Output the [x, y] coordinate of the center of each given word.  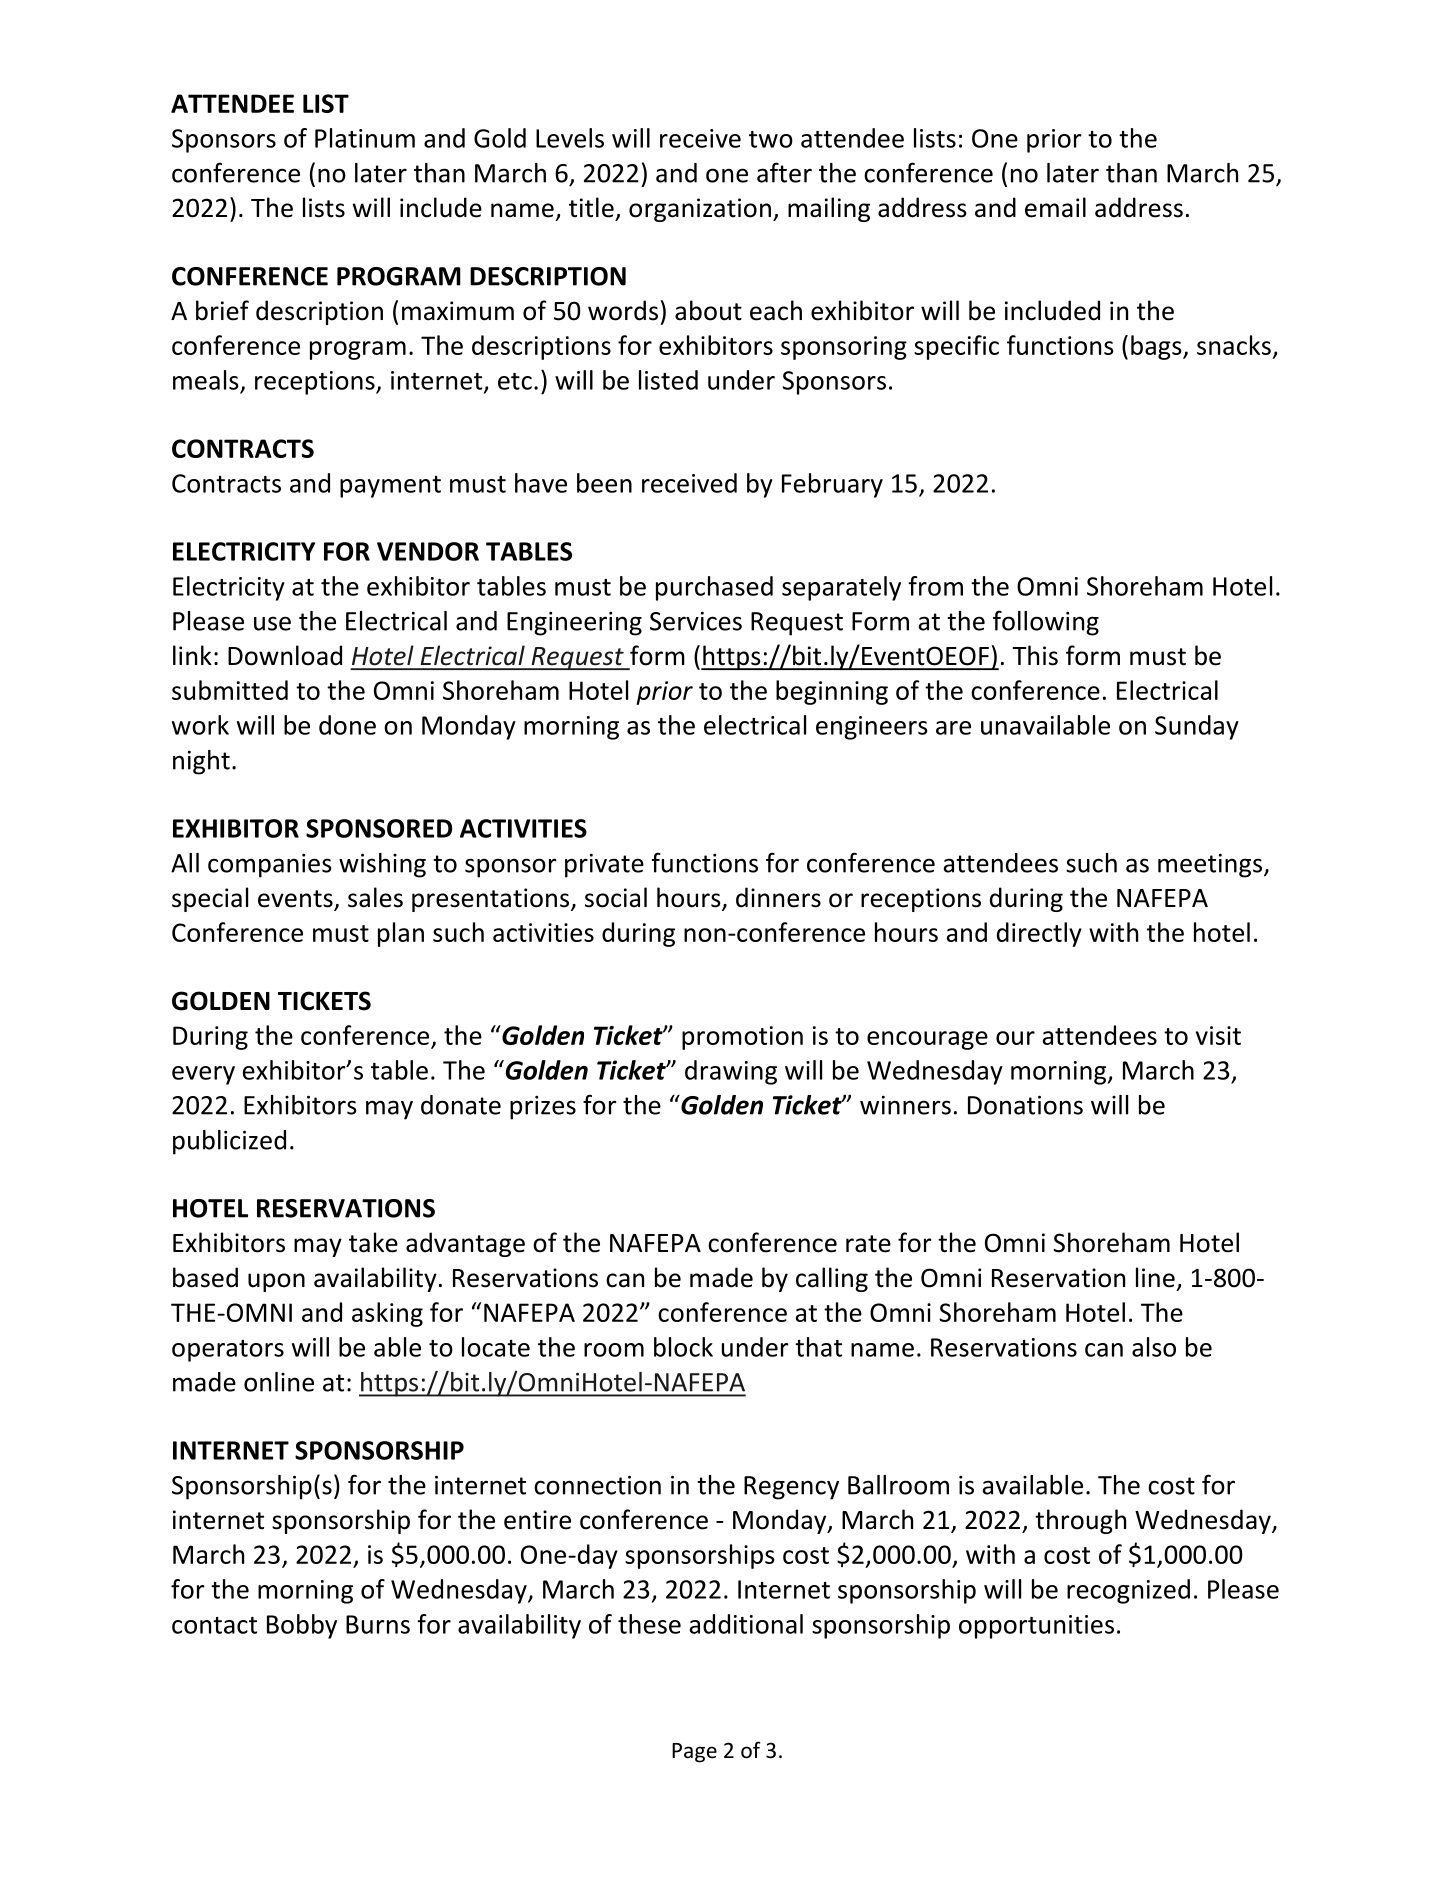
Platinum [365, 138]
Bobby [302, 1626]
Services [696, 621]
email [1055, 207]
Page [694, 1753]
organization [700, 210]
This [1035, 655]
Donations [1025, 1105]
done [347, 725]
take [373, 1242]
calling [832, 1279]
